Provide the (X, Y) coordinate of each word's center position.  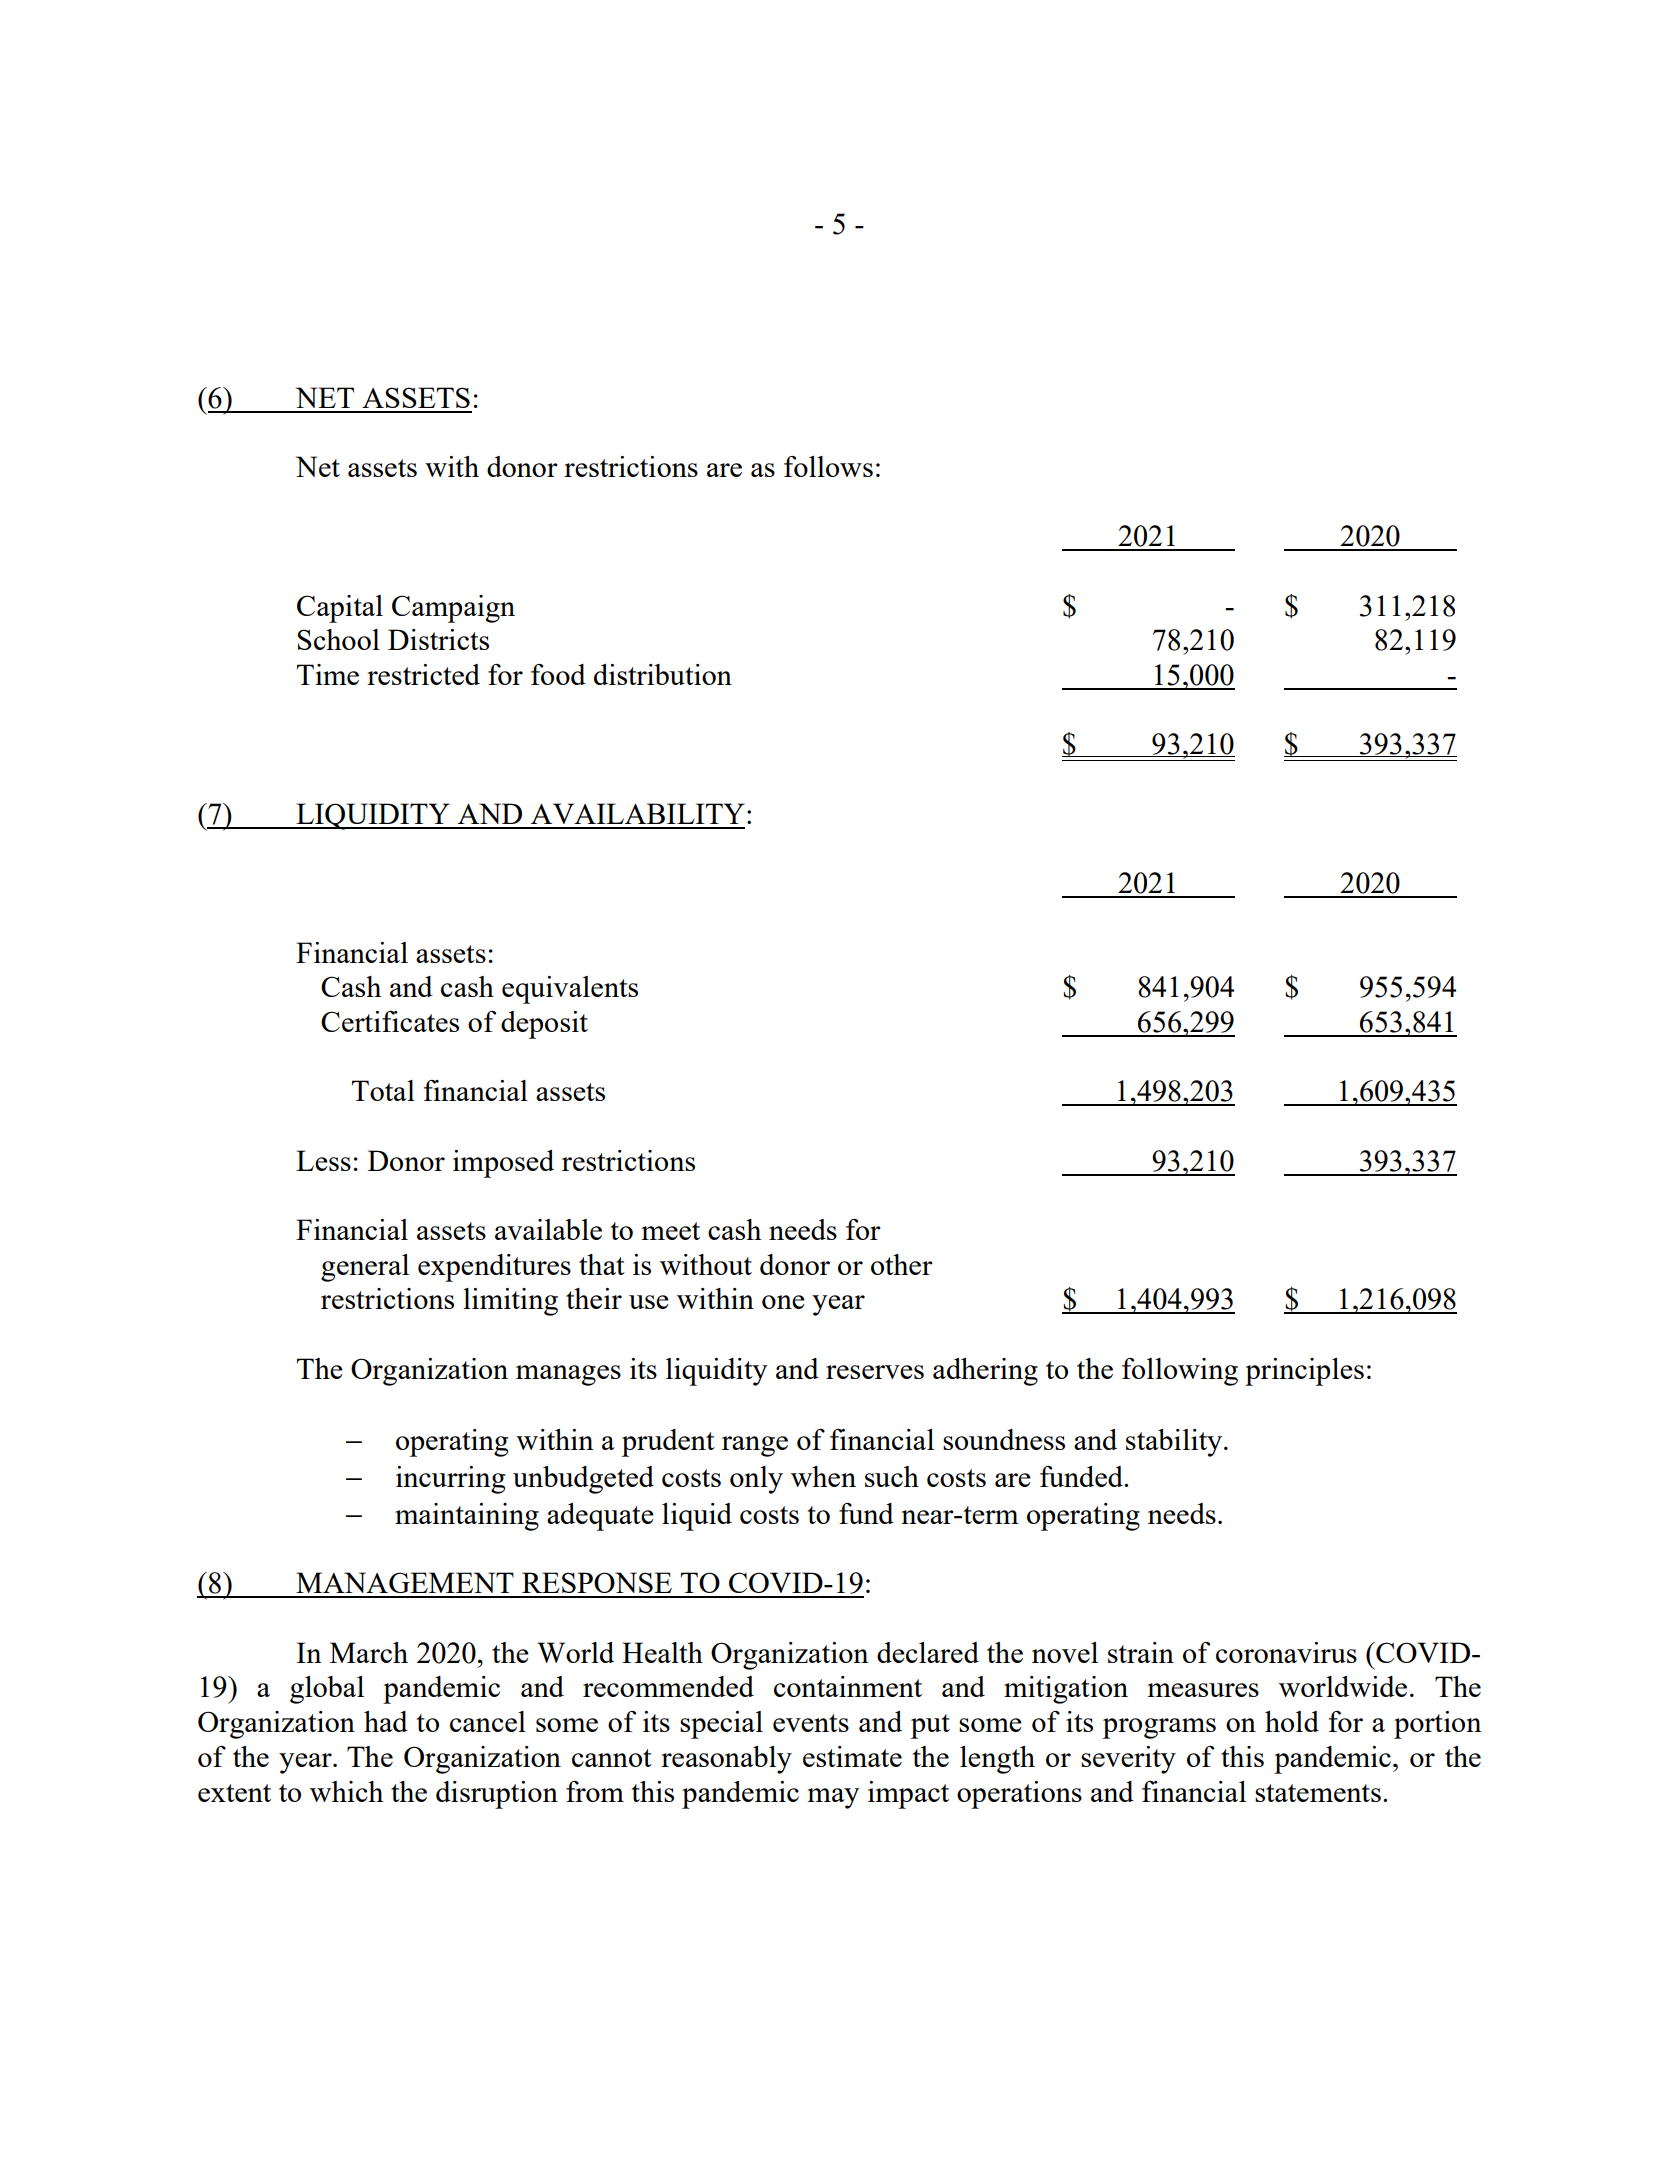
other (902, 1264)
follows (828, 466)
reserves (875, 1372)
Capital (340, 609)
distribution (663, 674)
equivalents (570, 990)
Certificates (390, 1021)
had (386, 1721)
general (365, 1268)
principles (1304, 1372)
